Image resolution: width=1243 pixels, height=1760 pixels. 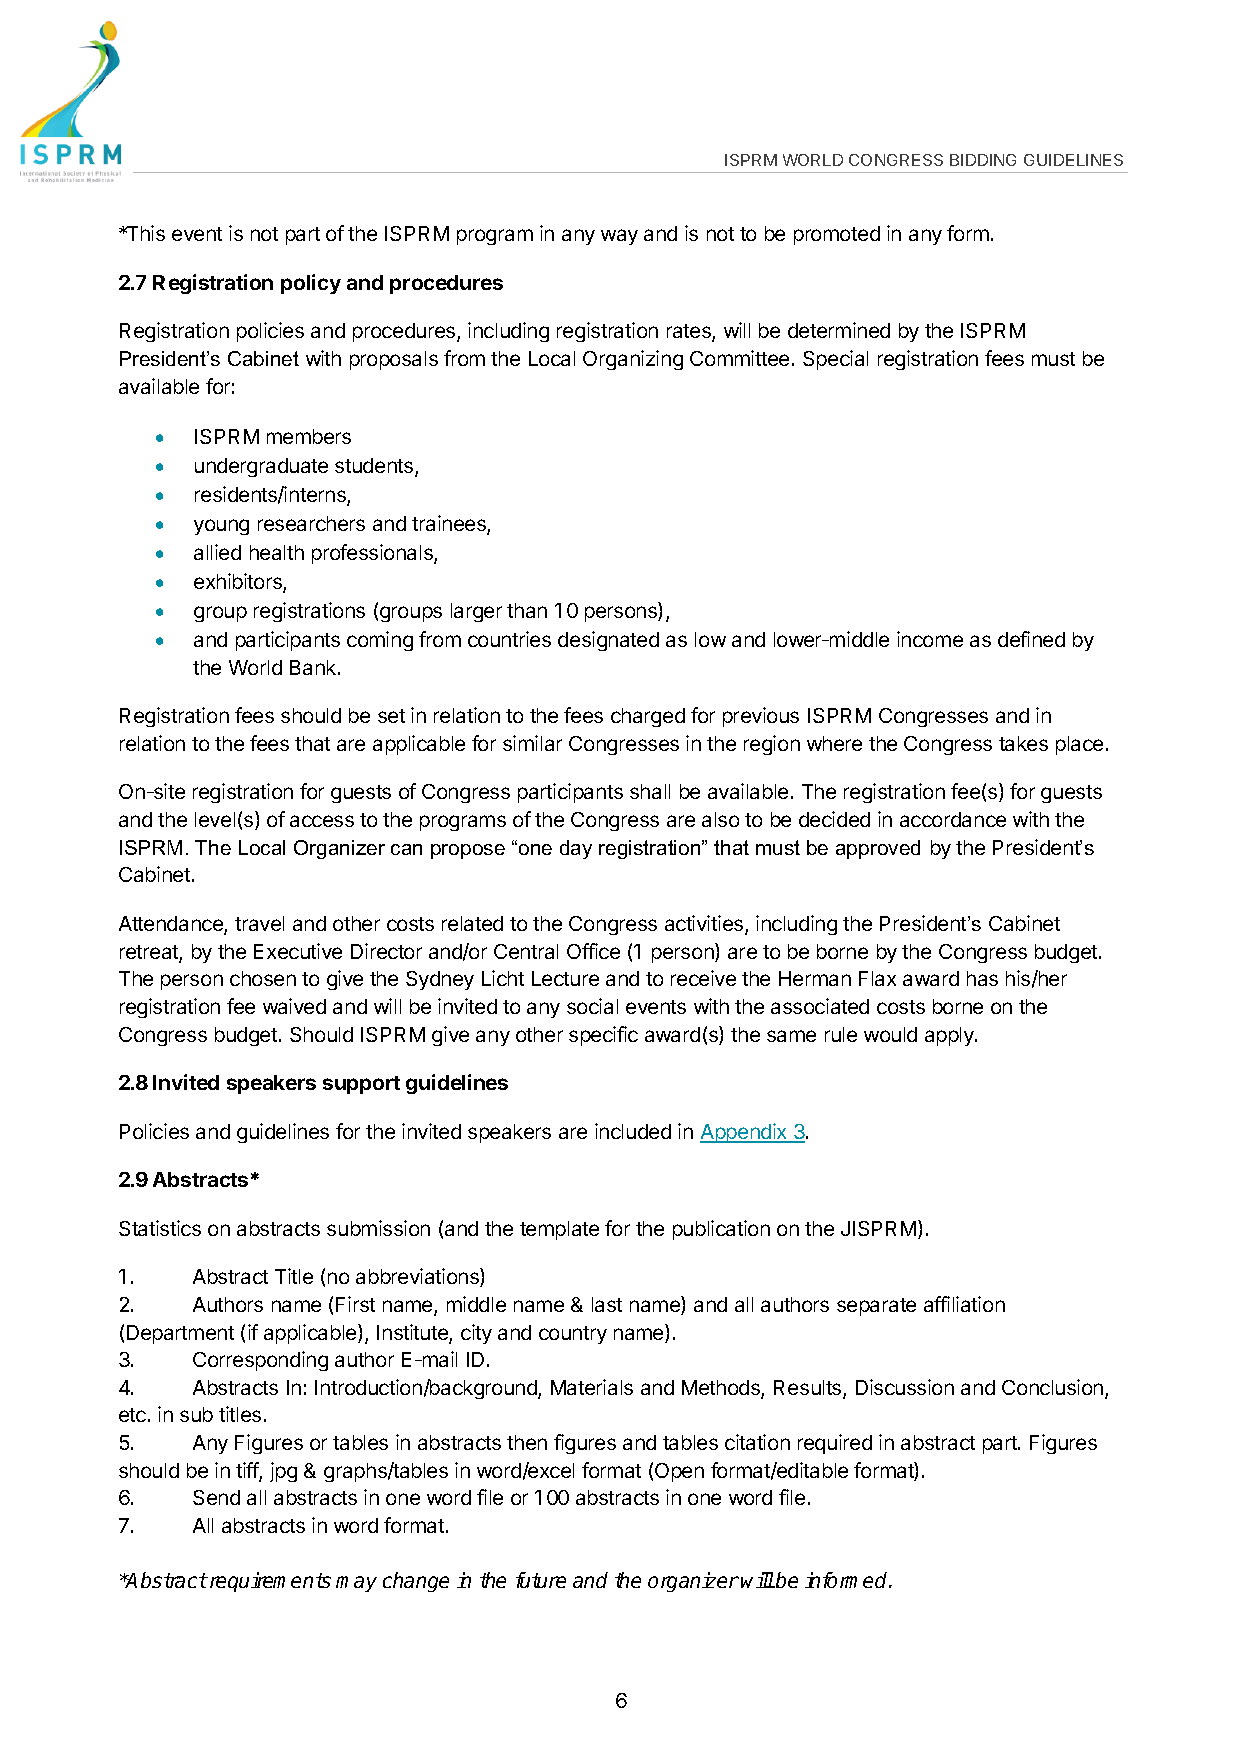 I want to click on required, so click(x=835, y=1444).
